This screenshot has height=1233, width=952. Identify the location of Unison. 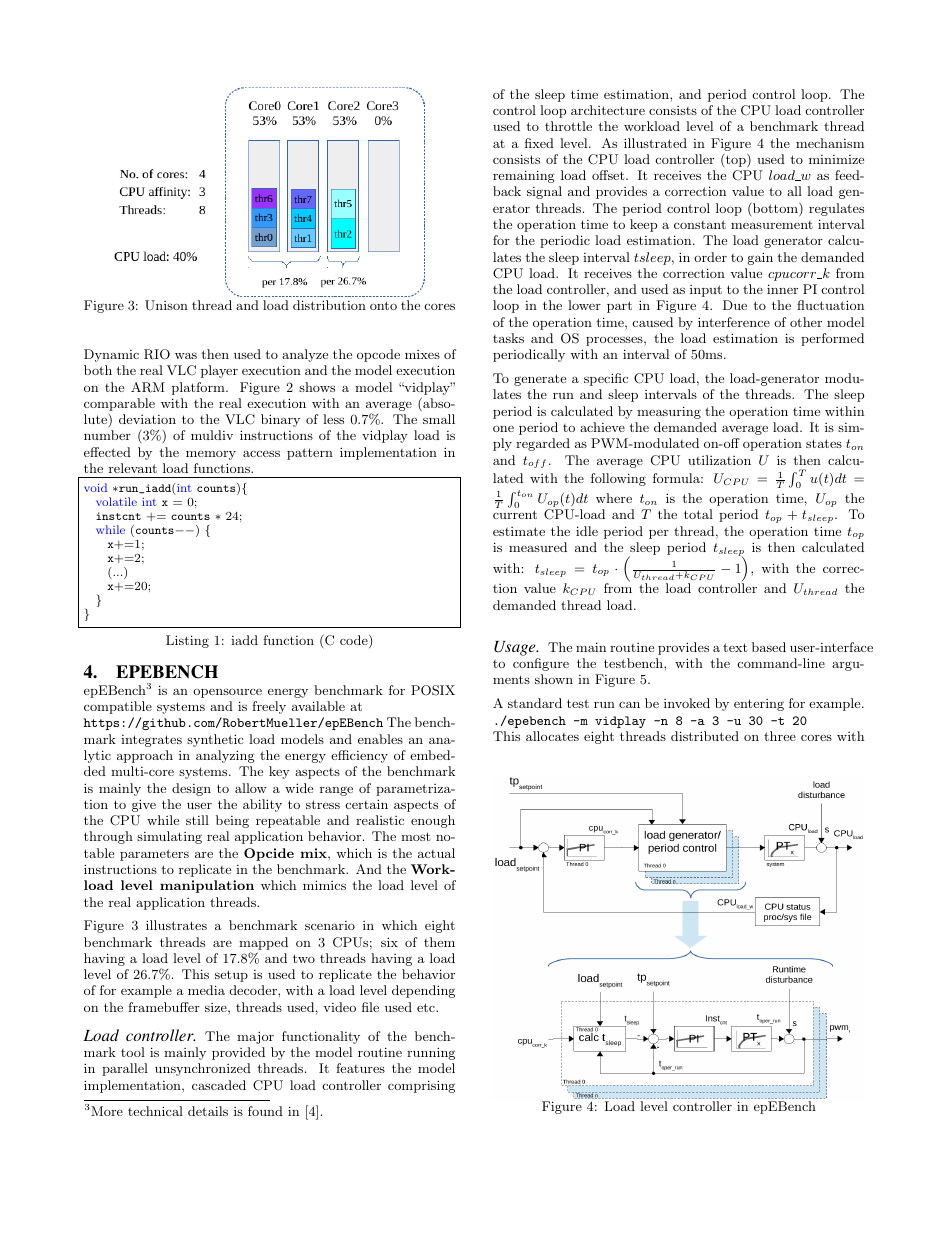
(166, 305).
